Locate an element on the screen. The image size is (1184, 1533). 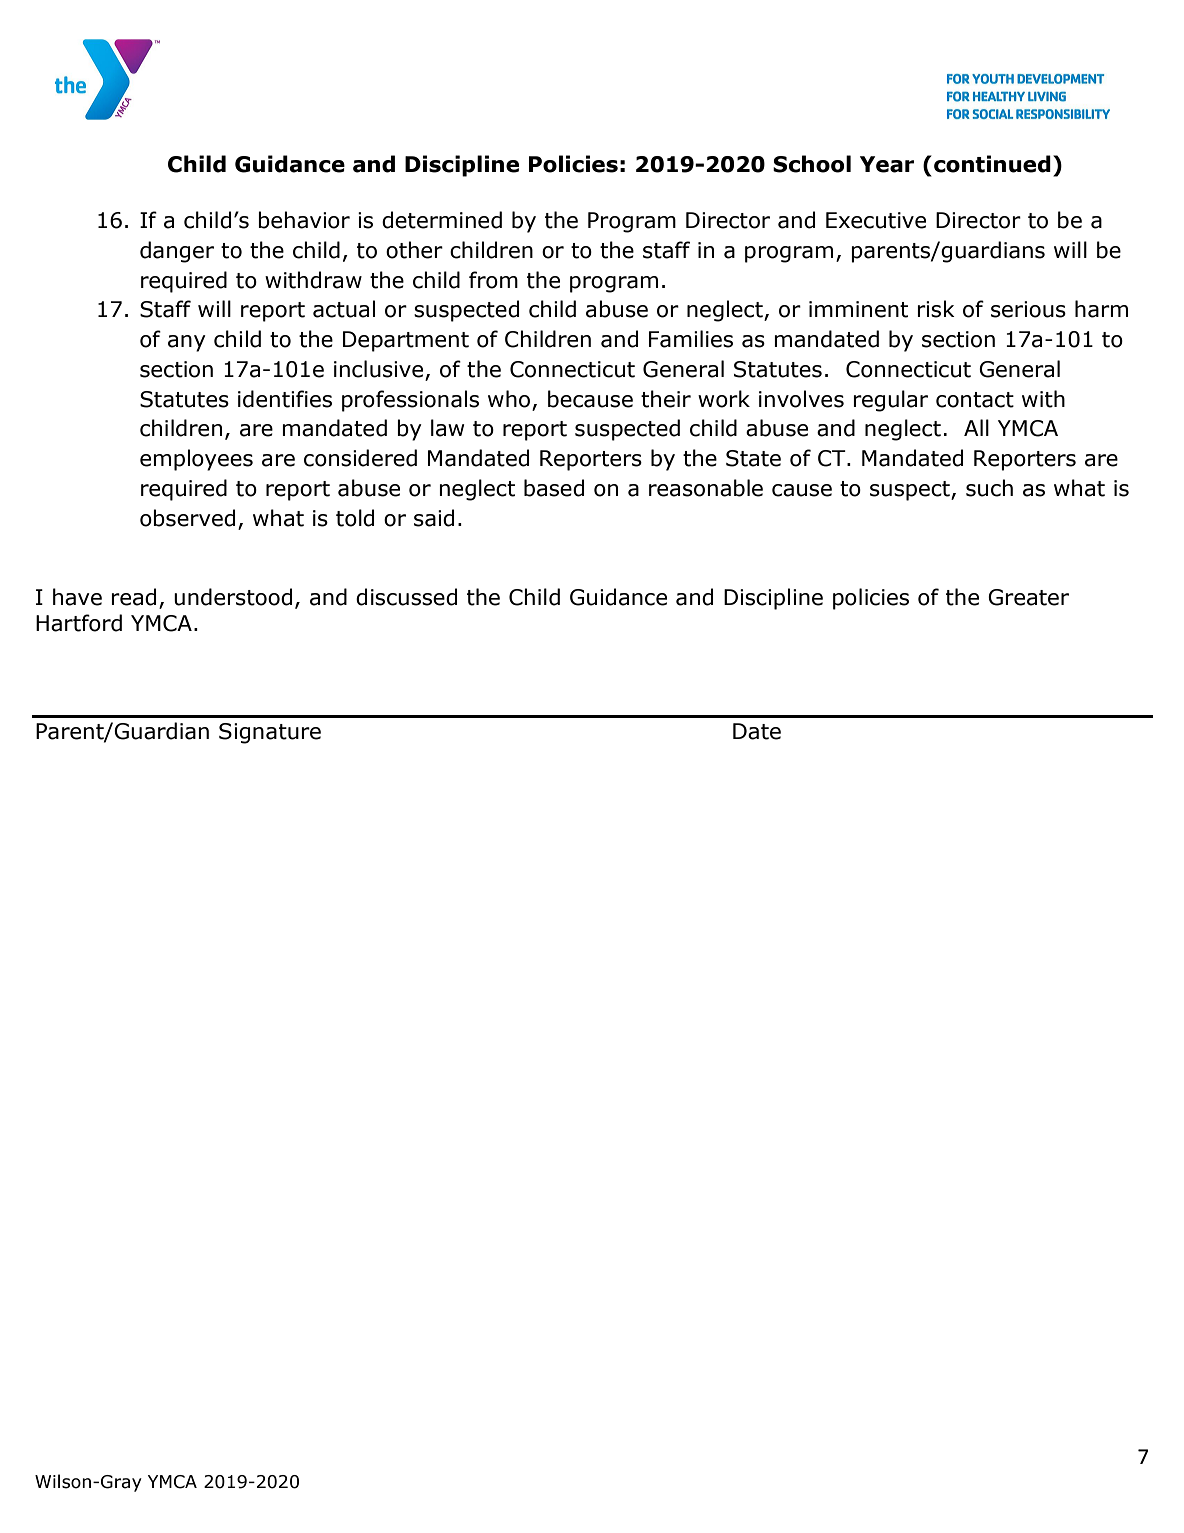
such is located at coordinates (989, 488).
